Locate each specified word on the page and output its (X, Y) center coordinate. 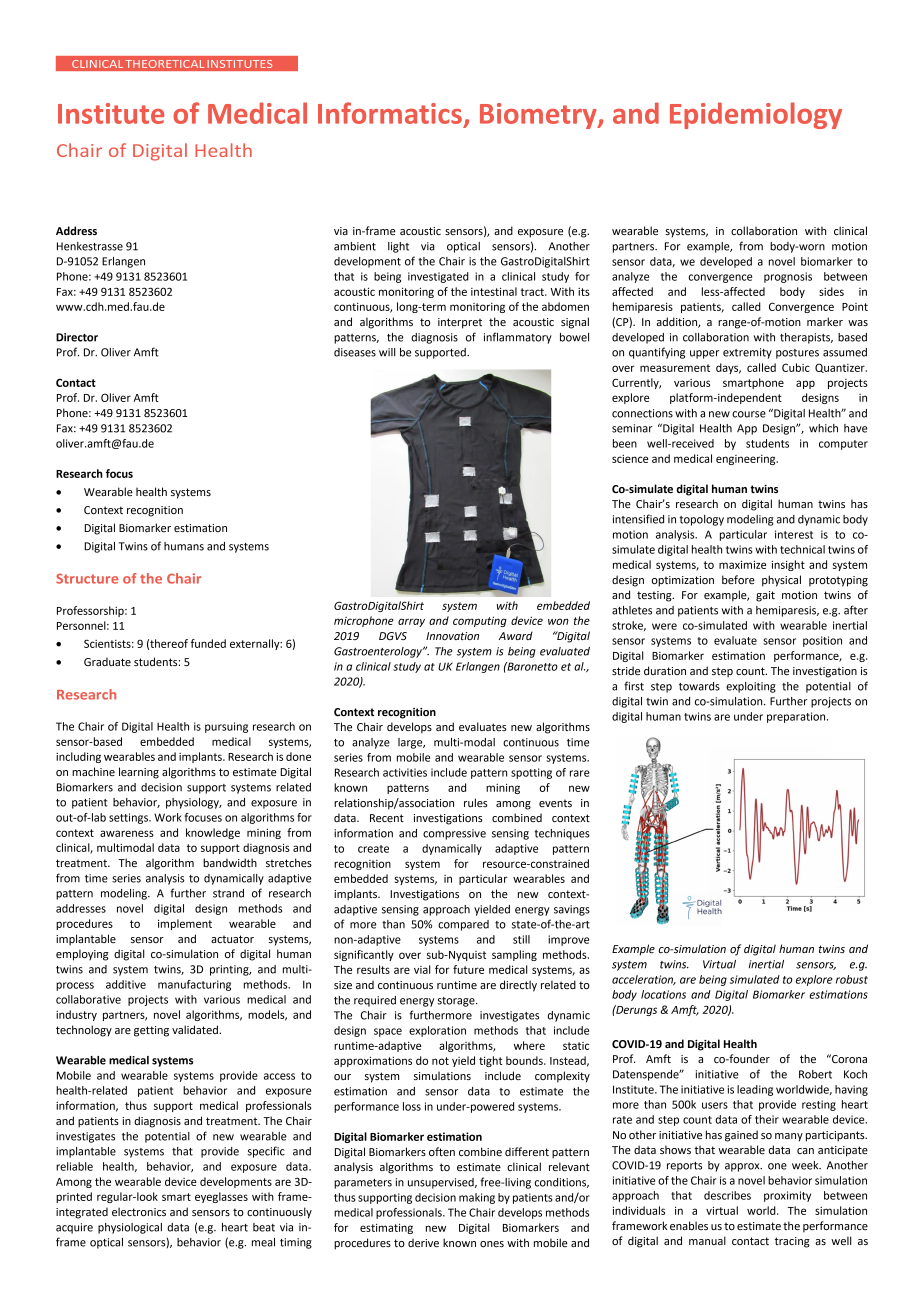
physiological (130, 1228)
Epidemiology (756, 115)
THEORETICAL (165, 64)
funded (208, 643)
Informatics (390, 113)
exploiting (751, 687)
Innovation (452, 636)
